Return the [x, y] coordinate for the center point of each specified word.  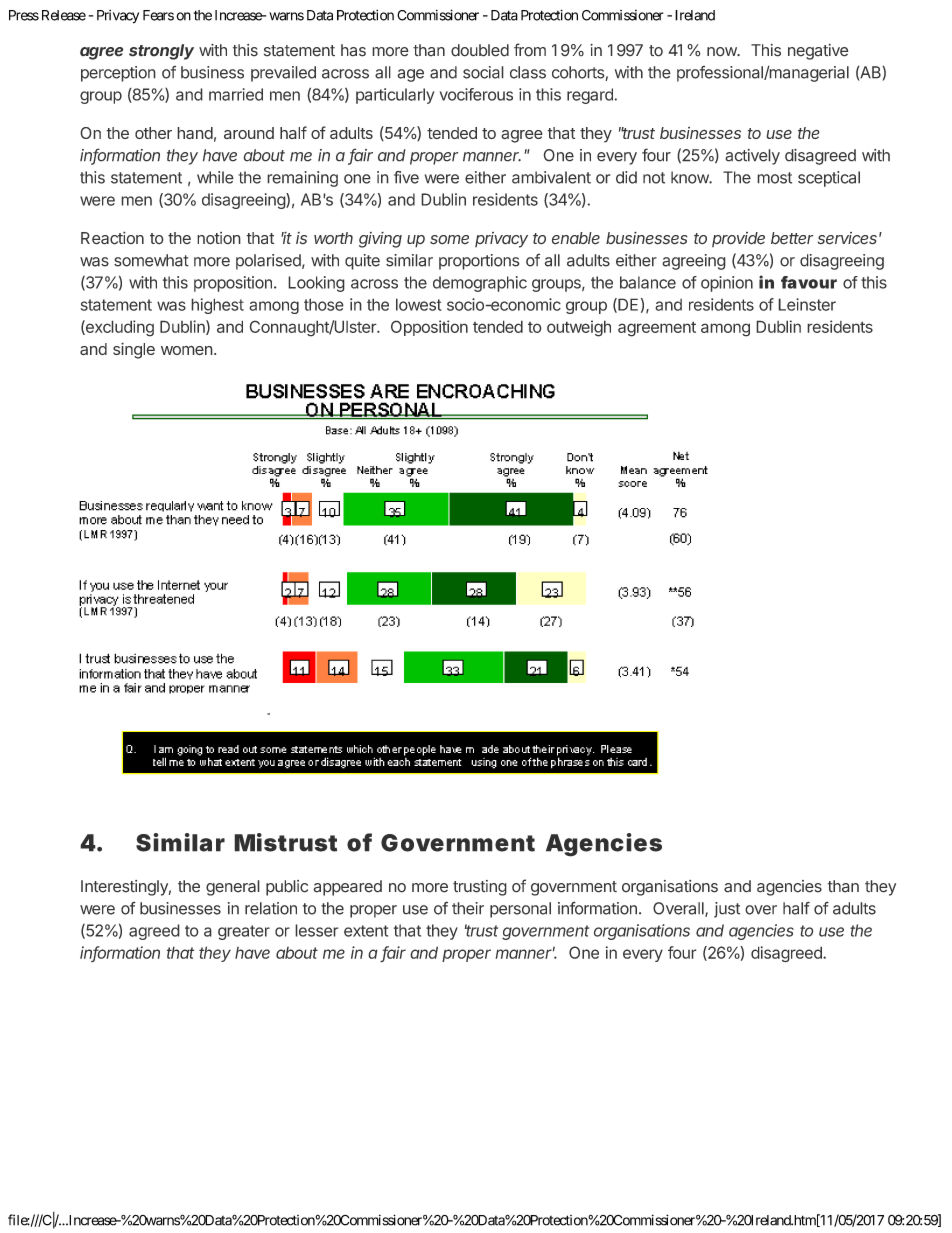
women [187, 350]
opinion [727, 284]
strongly [161, 52]
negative [818, 52]
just [727, 910]
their [468, 908]
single [134, 350]
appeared [347, 888]
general [233, 888]
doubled [480, 50]
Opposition [429, 328]
